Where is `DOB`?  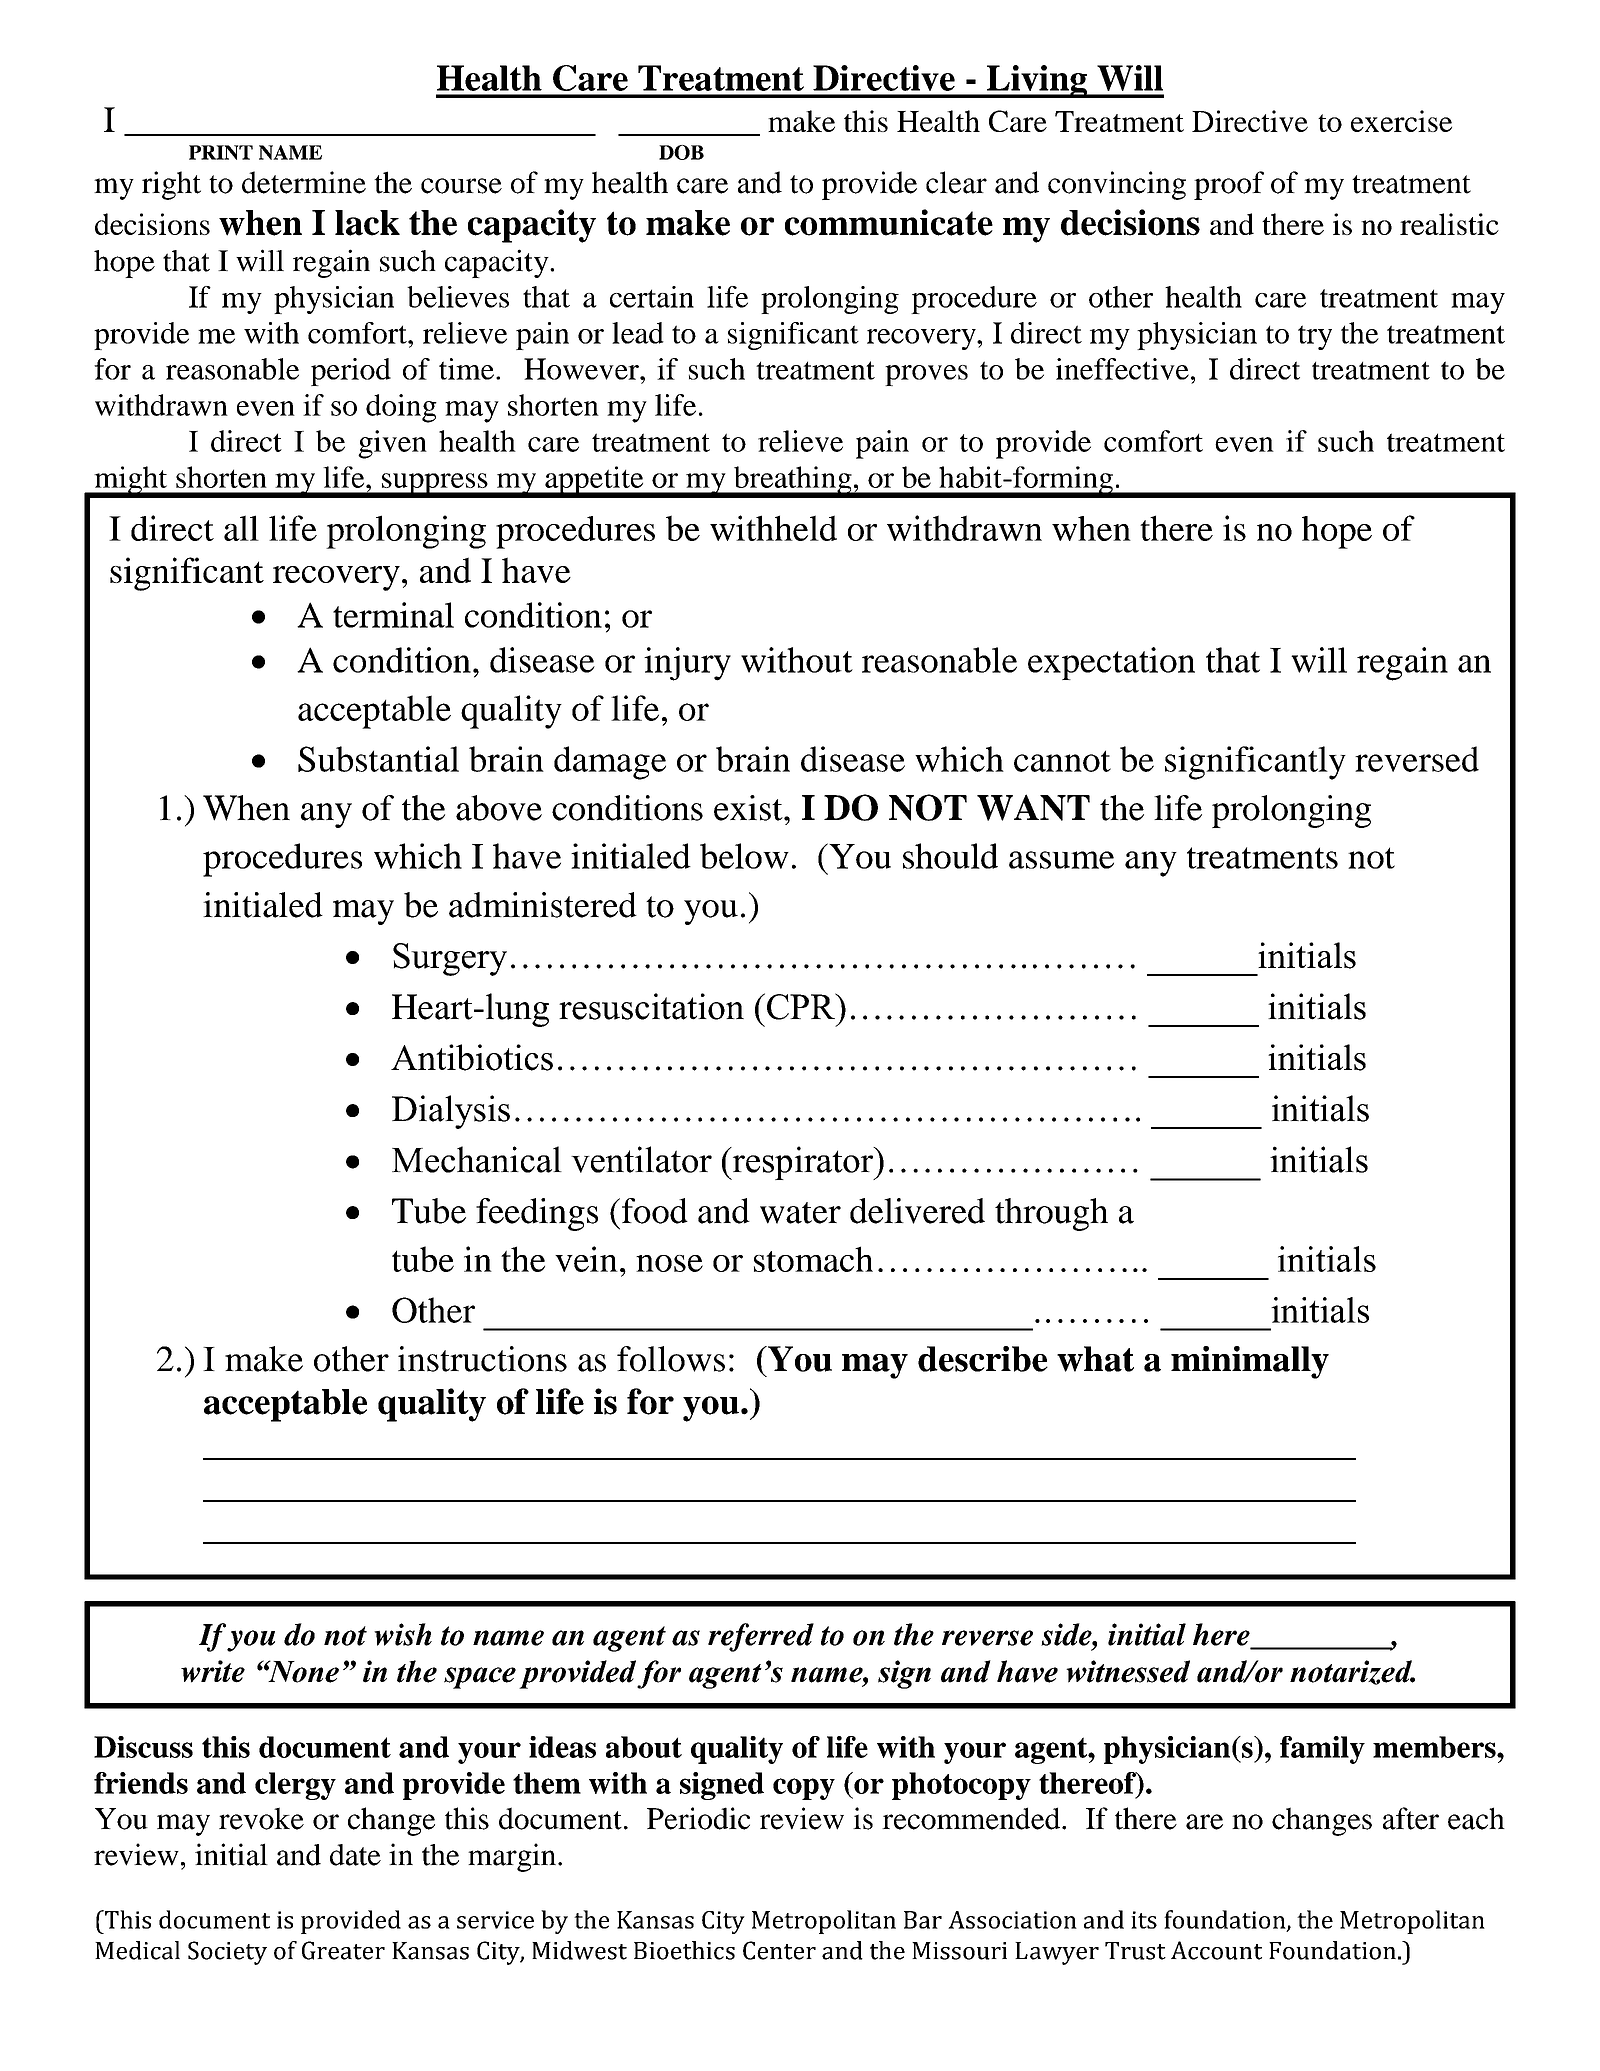 DOB is located at coordinates (681, 152).
